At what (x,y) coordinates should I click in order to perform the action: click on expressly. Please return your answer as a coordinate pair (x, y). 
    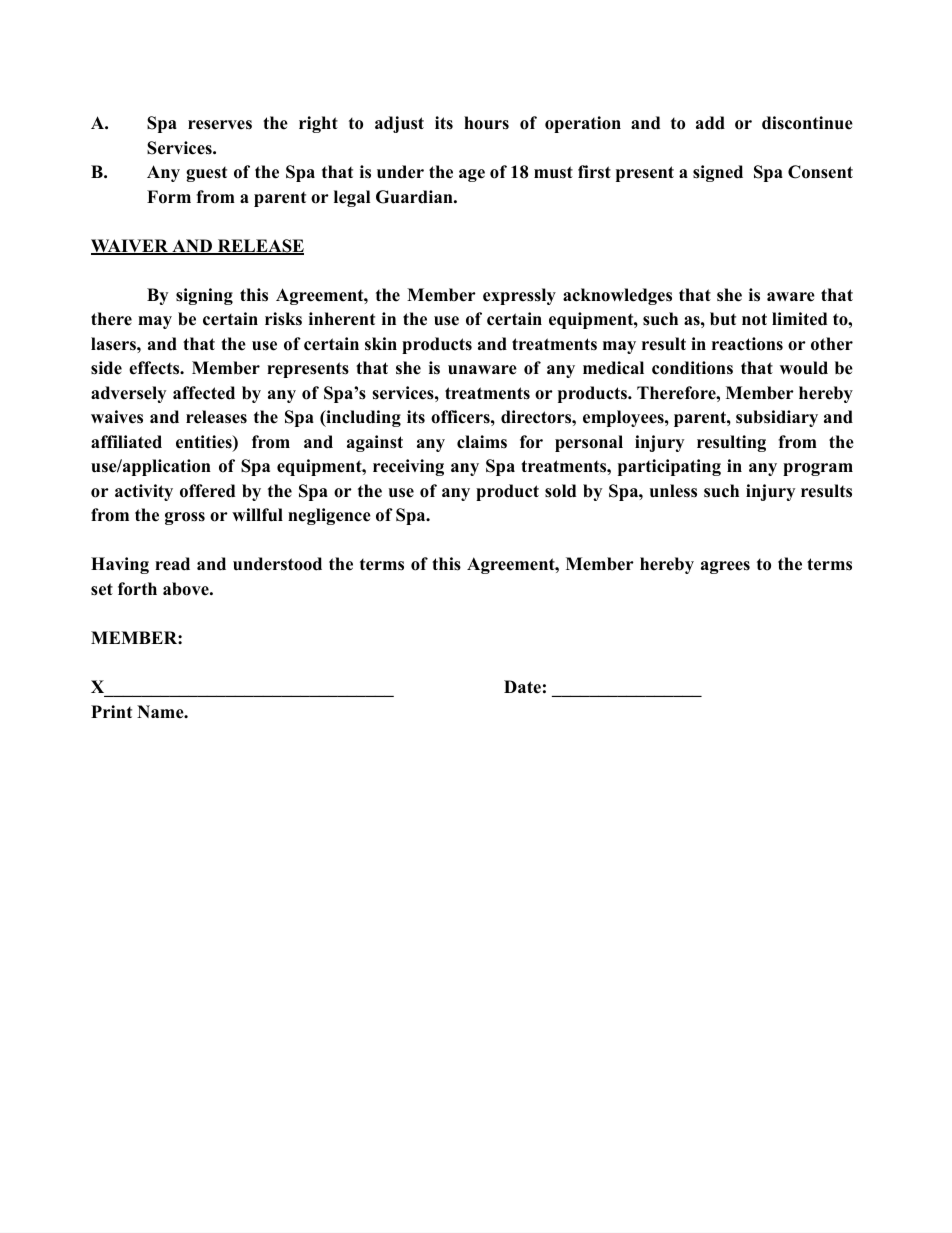
    Looking at the image, I should click on (519, 296).
